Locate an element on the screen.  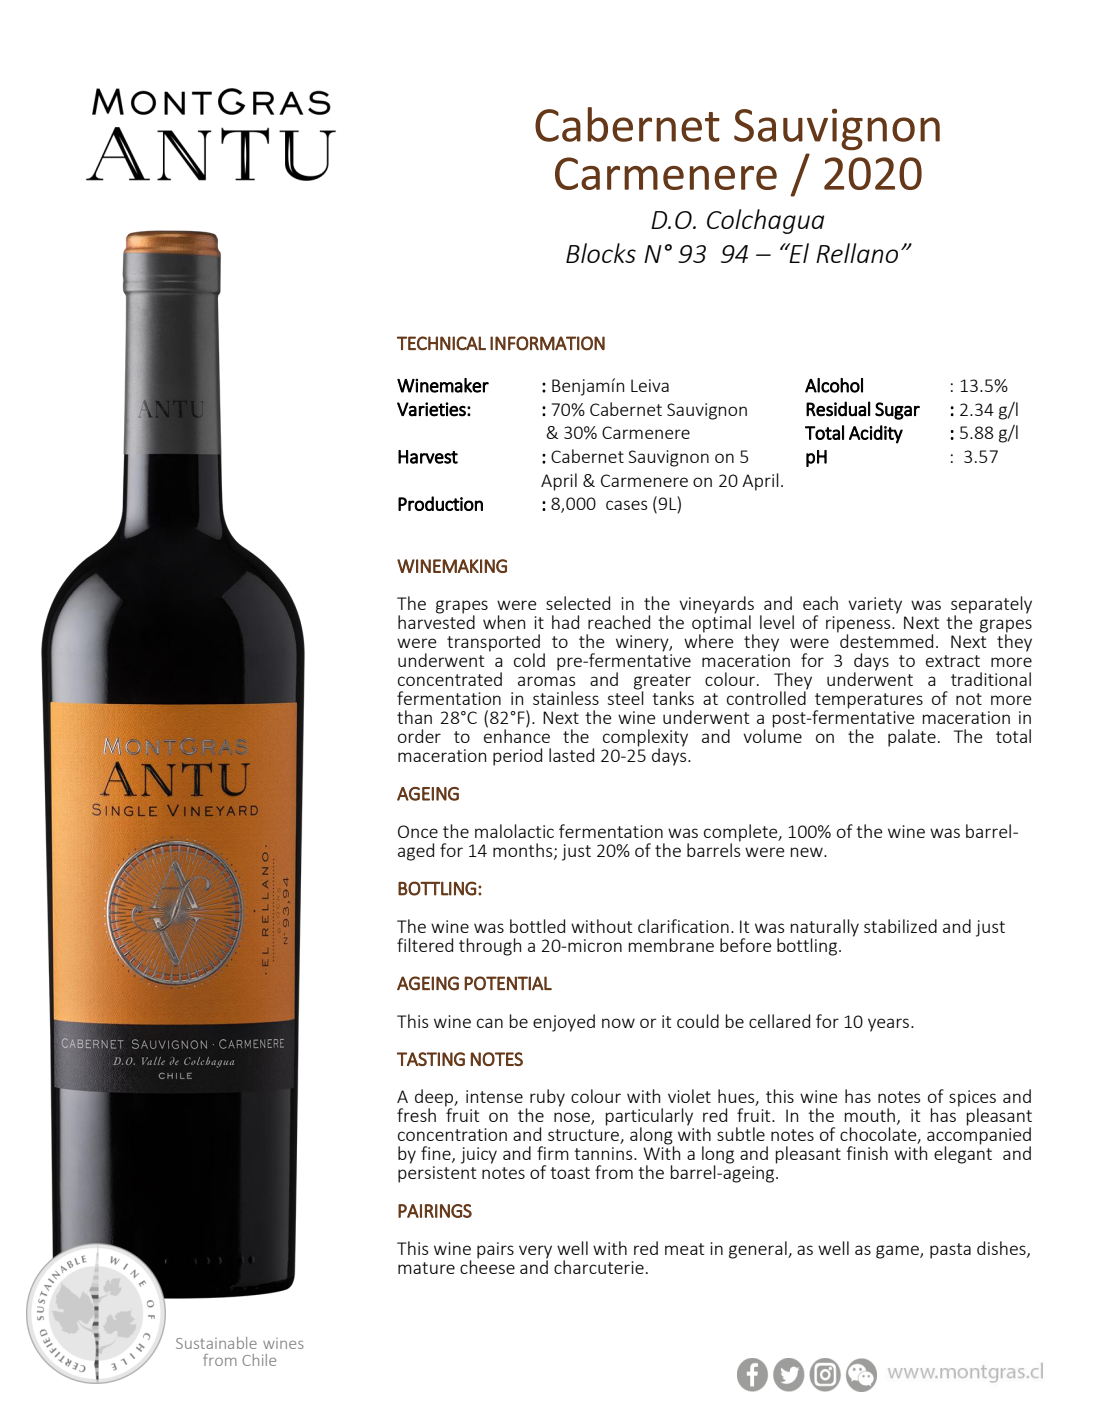
fresh is located at coordinates (416, 1115).
